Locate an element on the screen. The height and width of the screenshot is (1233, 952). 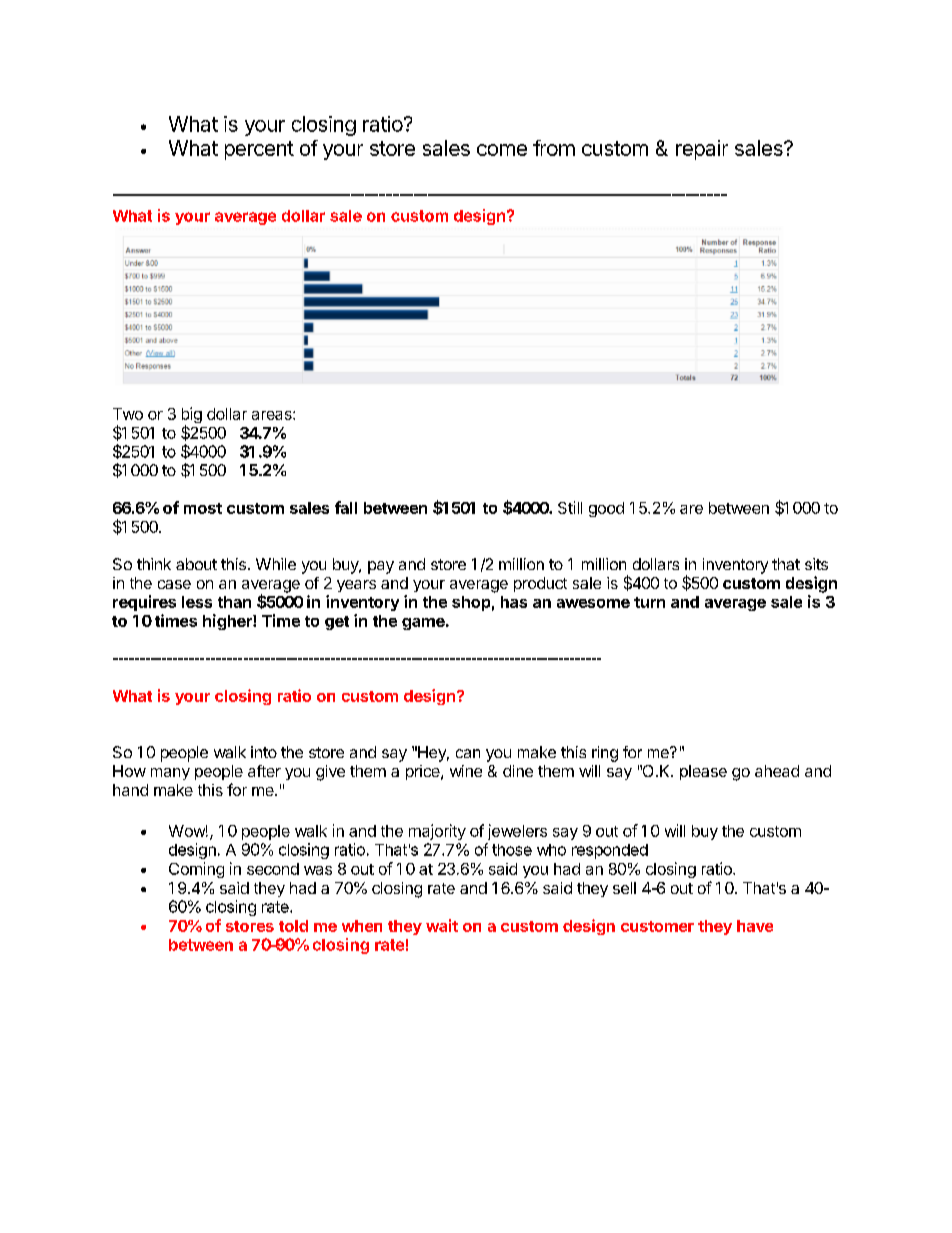
has is located at coordinates (514, 602).
